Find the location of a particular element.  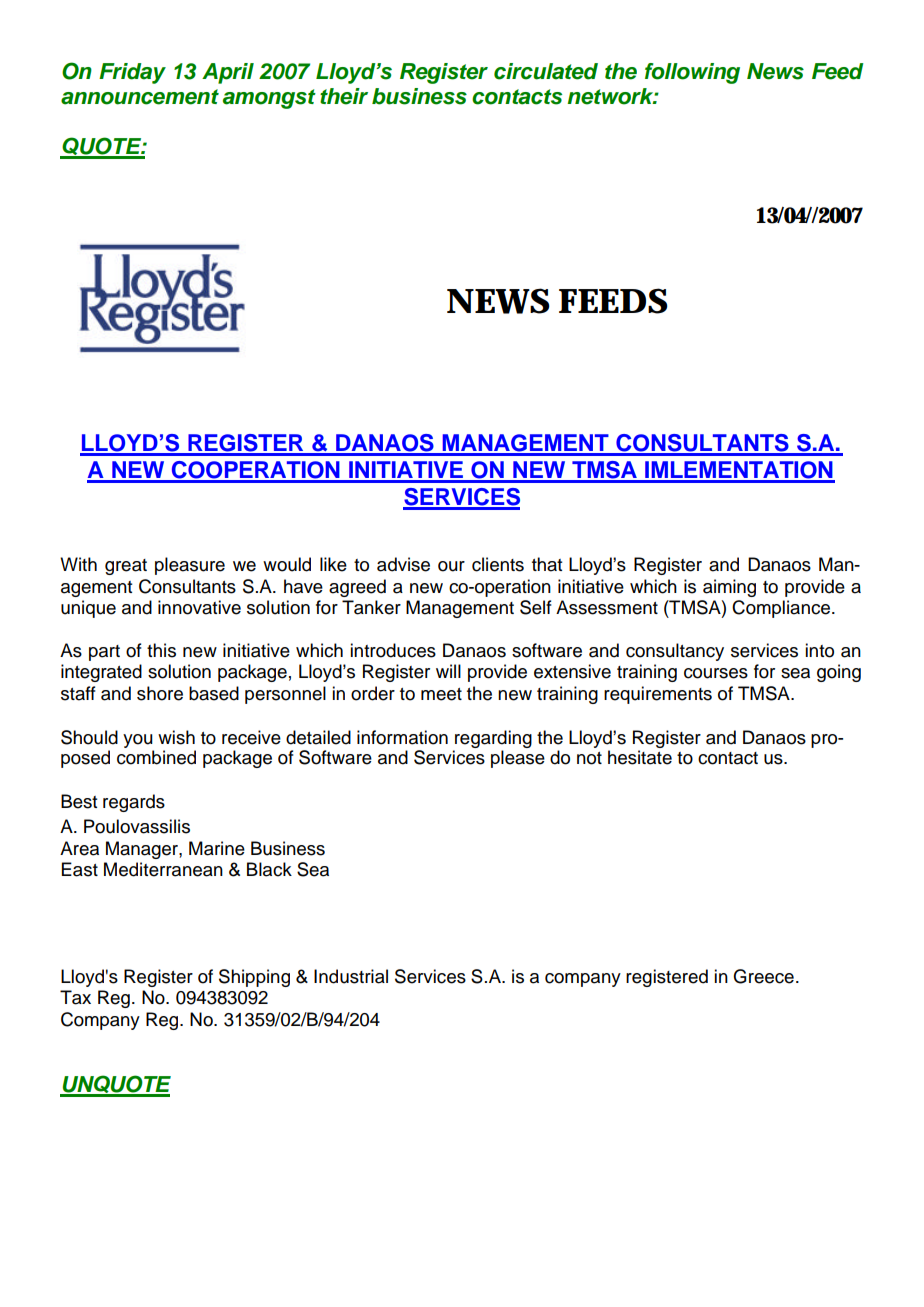

Industrial is located at coordinates (351, 976).
